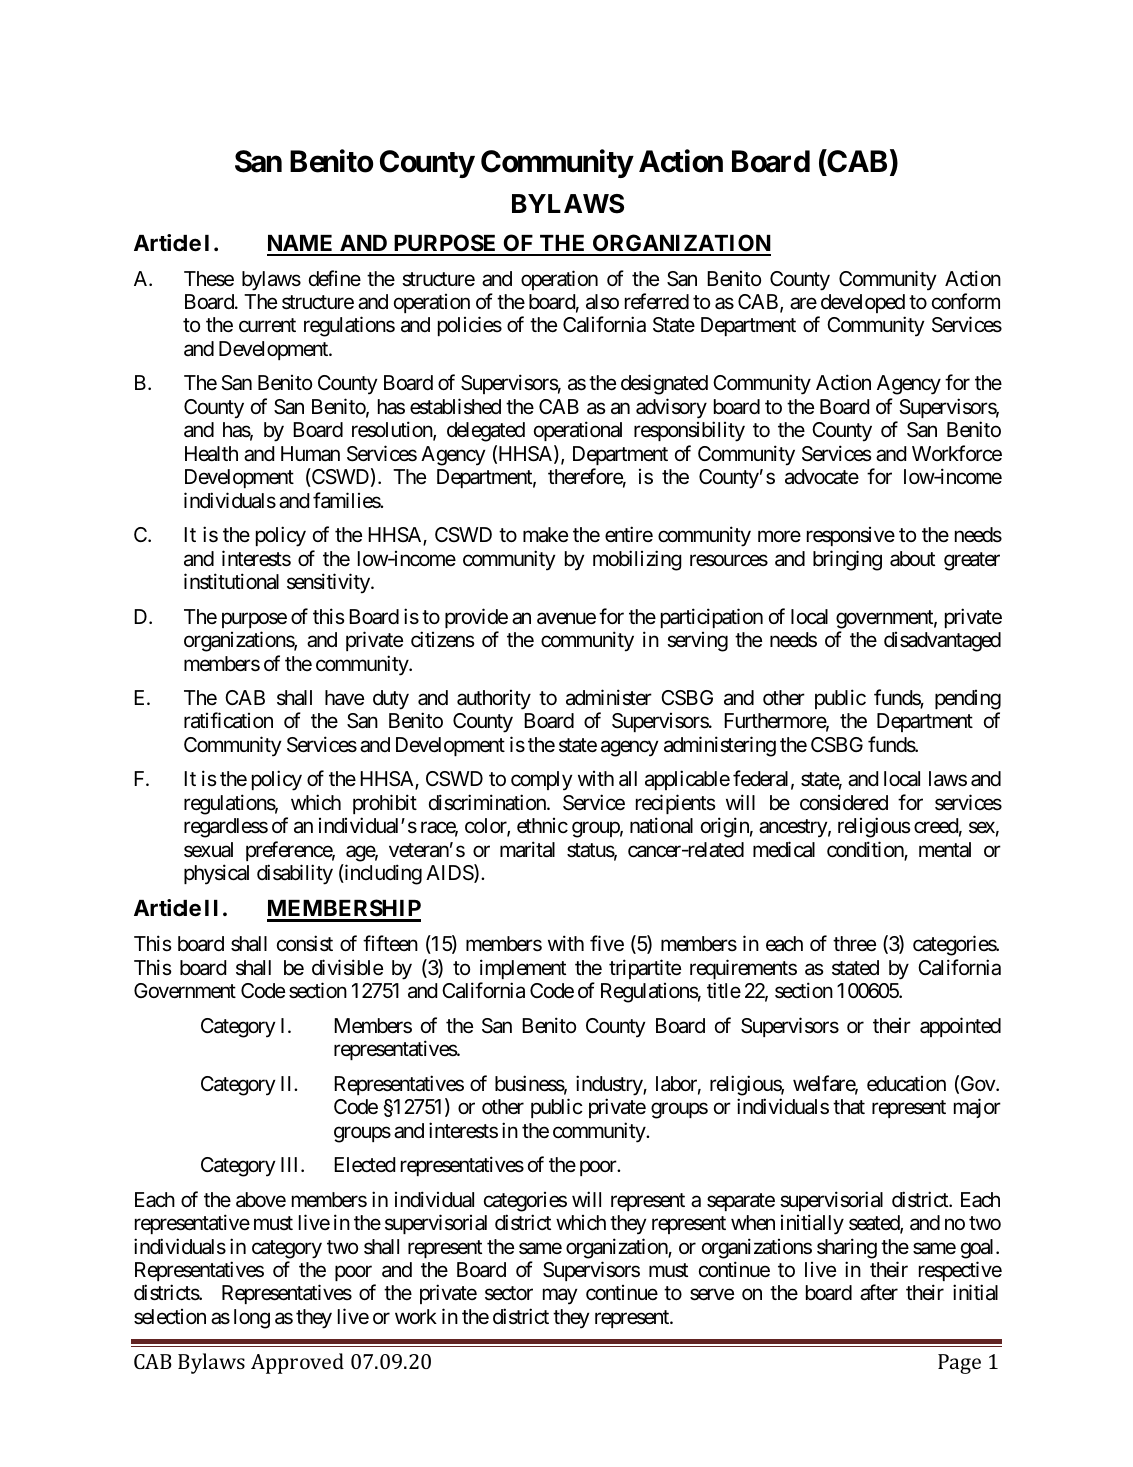 Image resolution: width=1133 pixels, height=1467 pixels. Describe the element at coordinates (542, 781) in the page. I see `comply` at that location.
